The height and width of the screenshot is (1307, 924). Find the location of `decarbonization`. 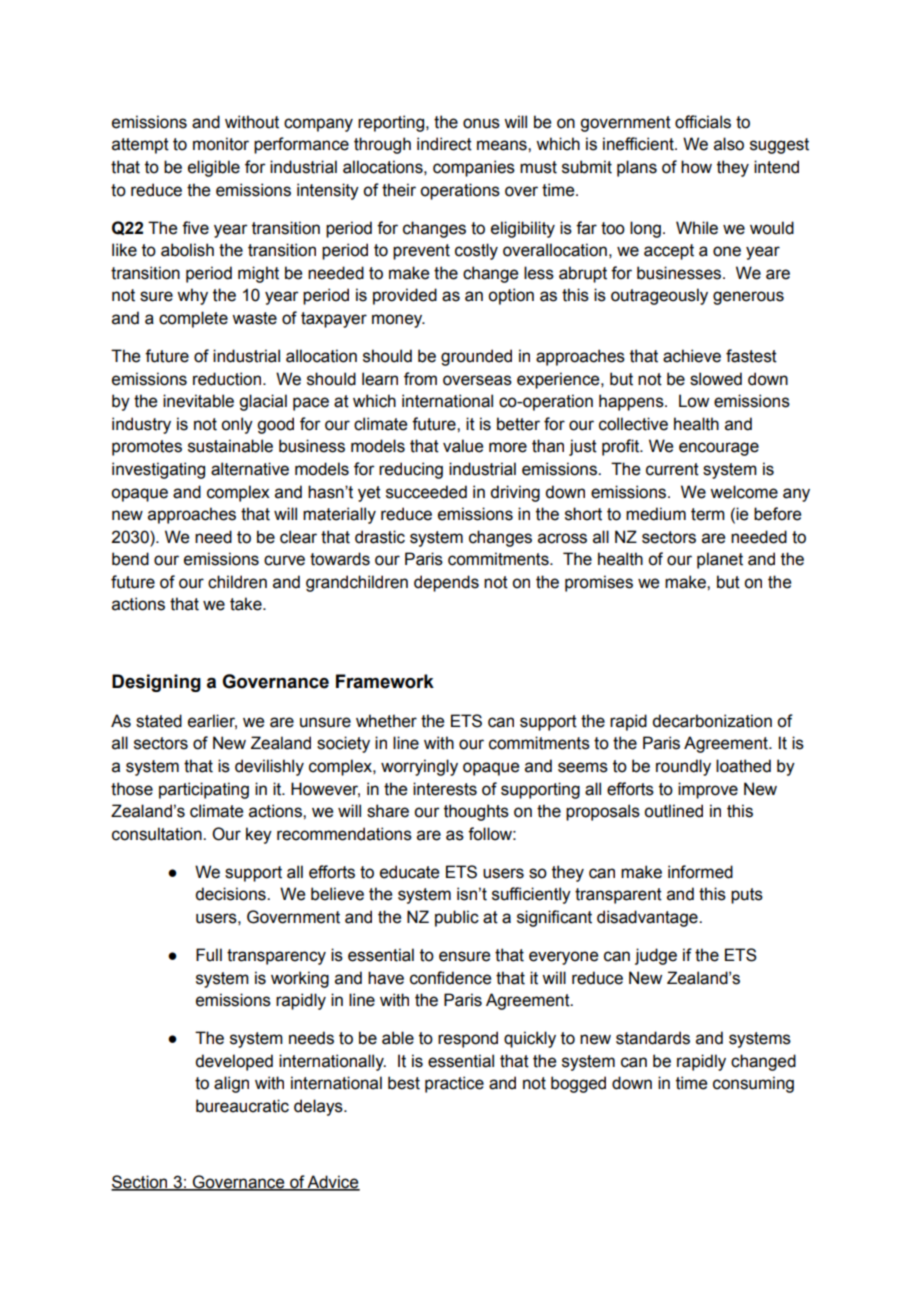

decarbonization is located at coordinates (712, 721).
